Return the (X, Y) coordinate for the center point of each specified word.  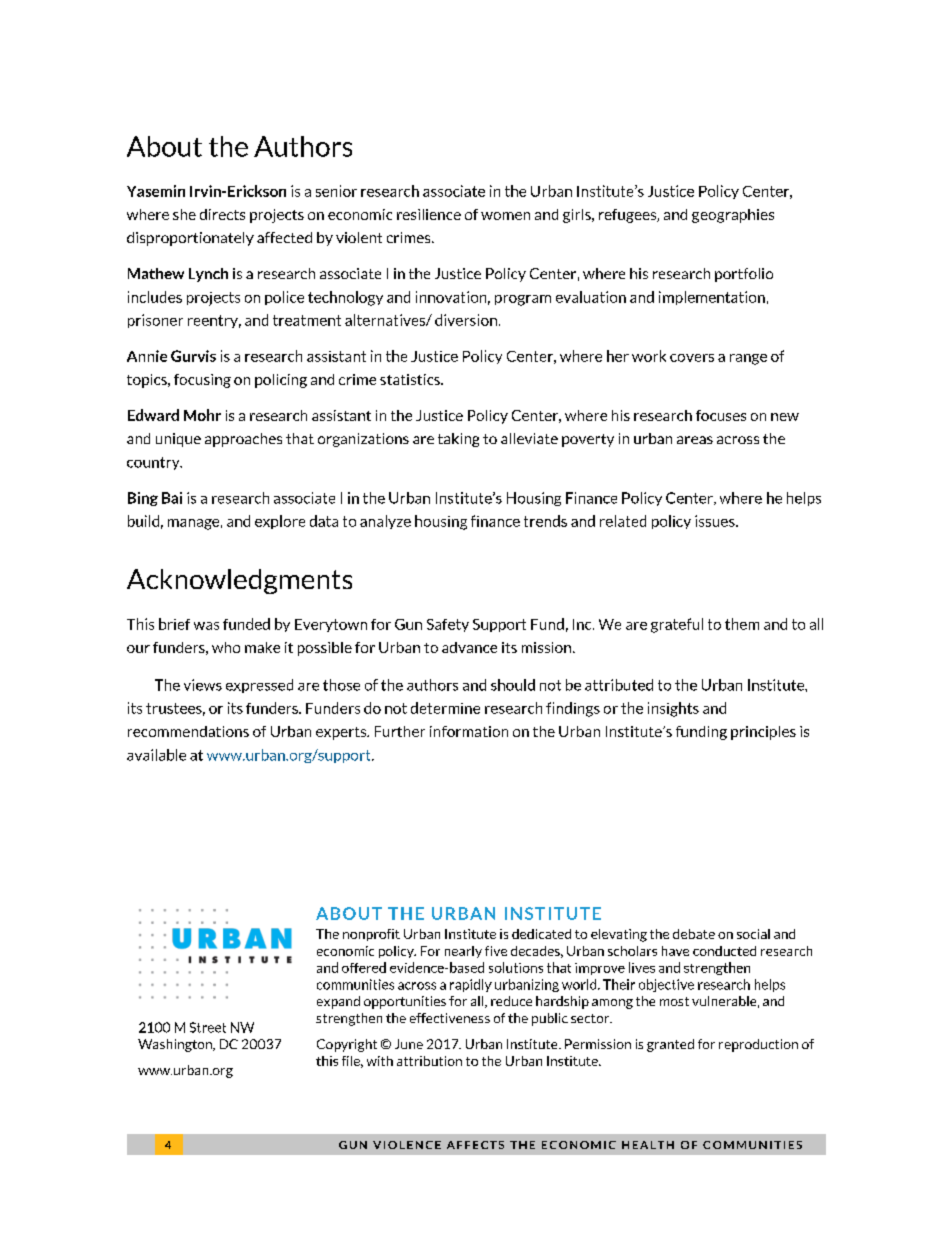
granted (670, 1045)
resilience (429, 214)
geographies (733, 216)
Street (208, 1027)
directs (222, 214)
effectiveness (450, 1018)
